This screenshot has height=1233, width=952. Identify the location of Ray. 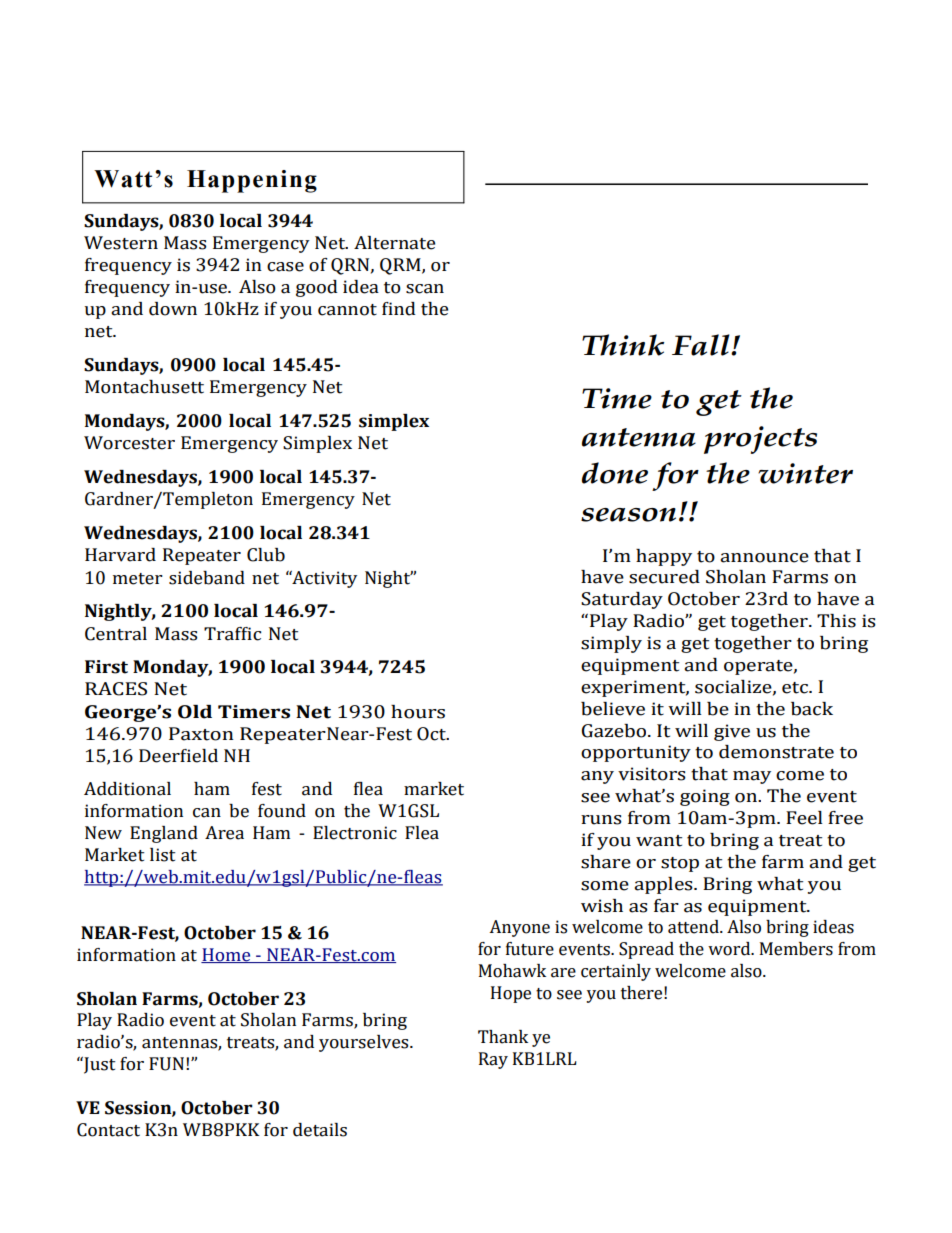
(493, 1060).
